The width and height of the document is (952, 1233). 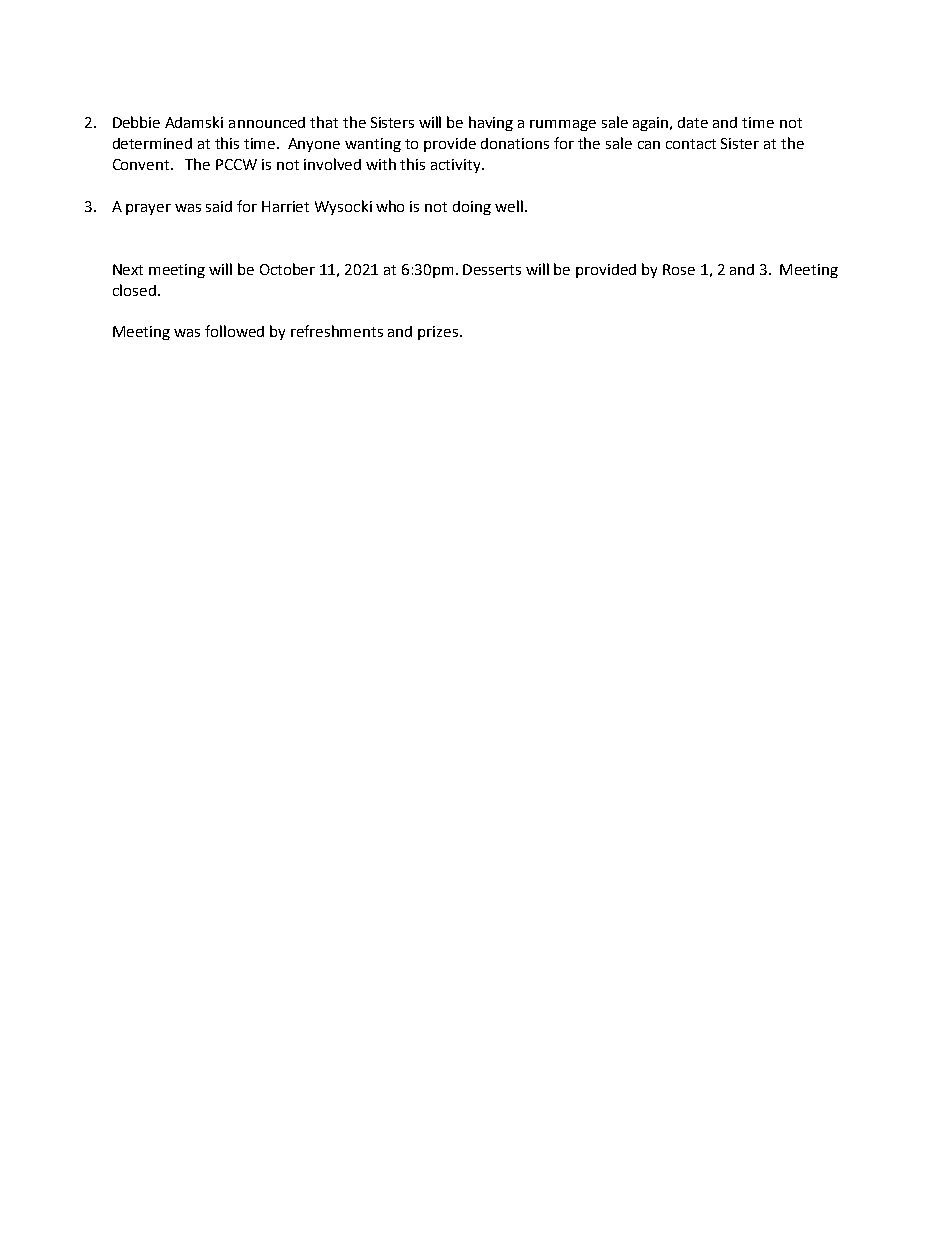 I want to click on who, so click(x=390, y=206).
